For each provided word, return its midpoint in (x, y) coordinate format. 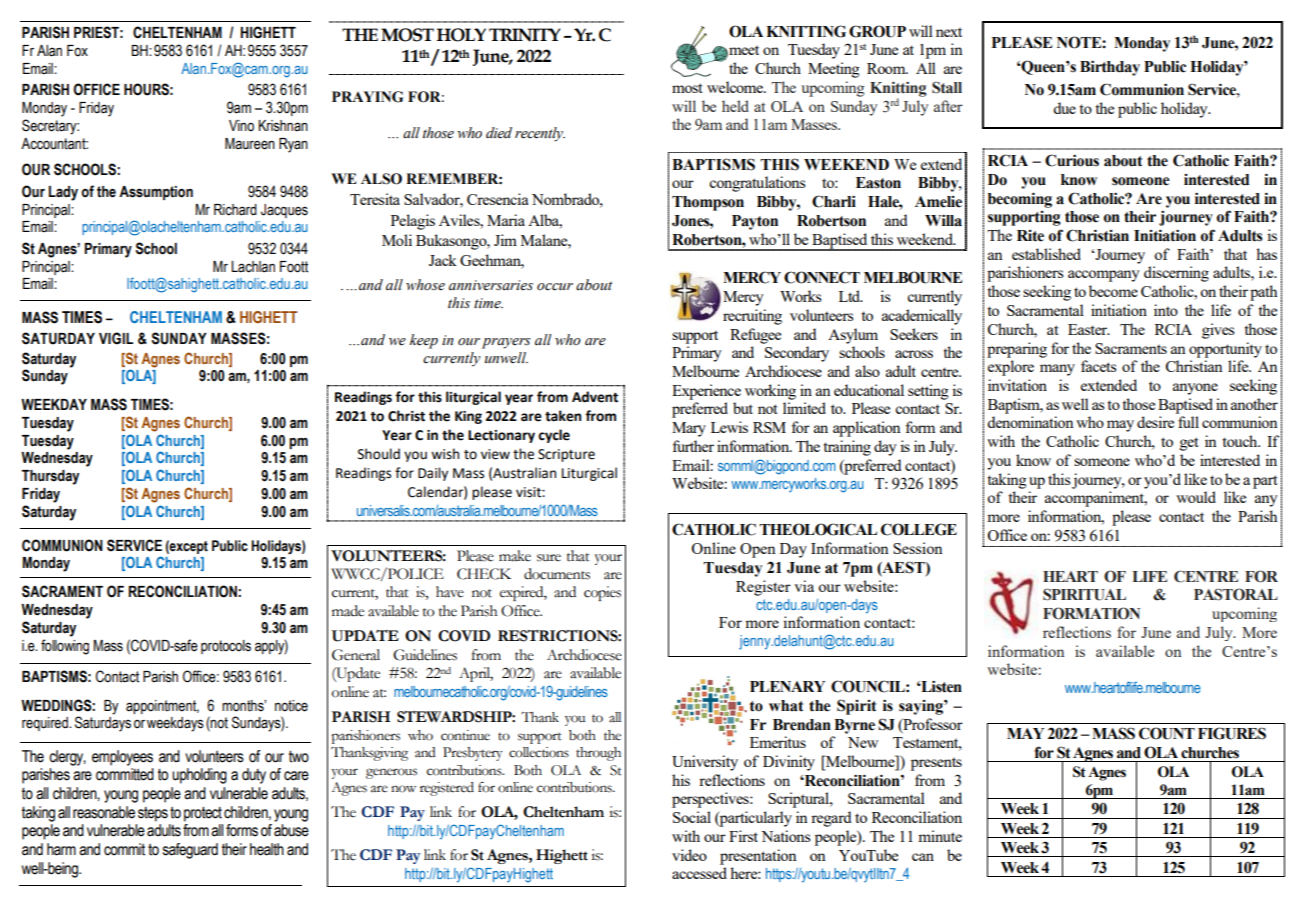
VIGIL (116, 338)
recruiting (752, 317)
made (348, 611)
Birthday (1110, 68)
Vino (241, 126)
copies (602, 593)
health (267, 849)
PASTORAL (1236, 594)
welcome (736, 87)
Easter (1089, 329)
